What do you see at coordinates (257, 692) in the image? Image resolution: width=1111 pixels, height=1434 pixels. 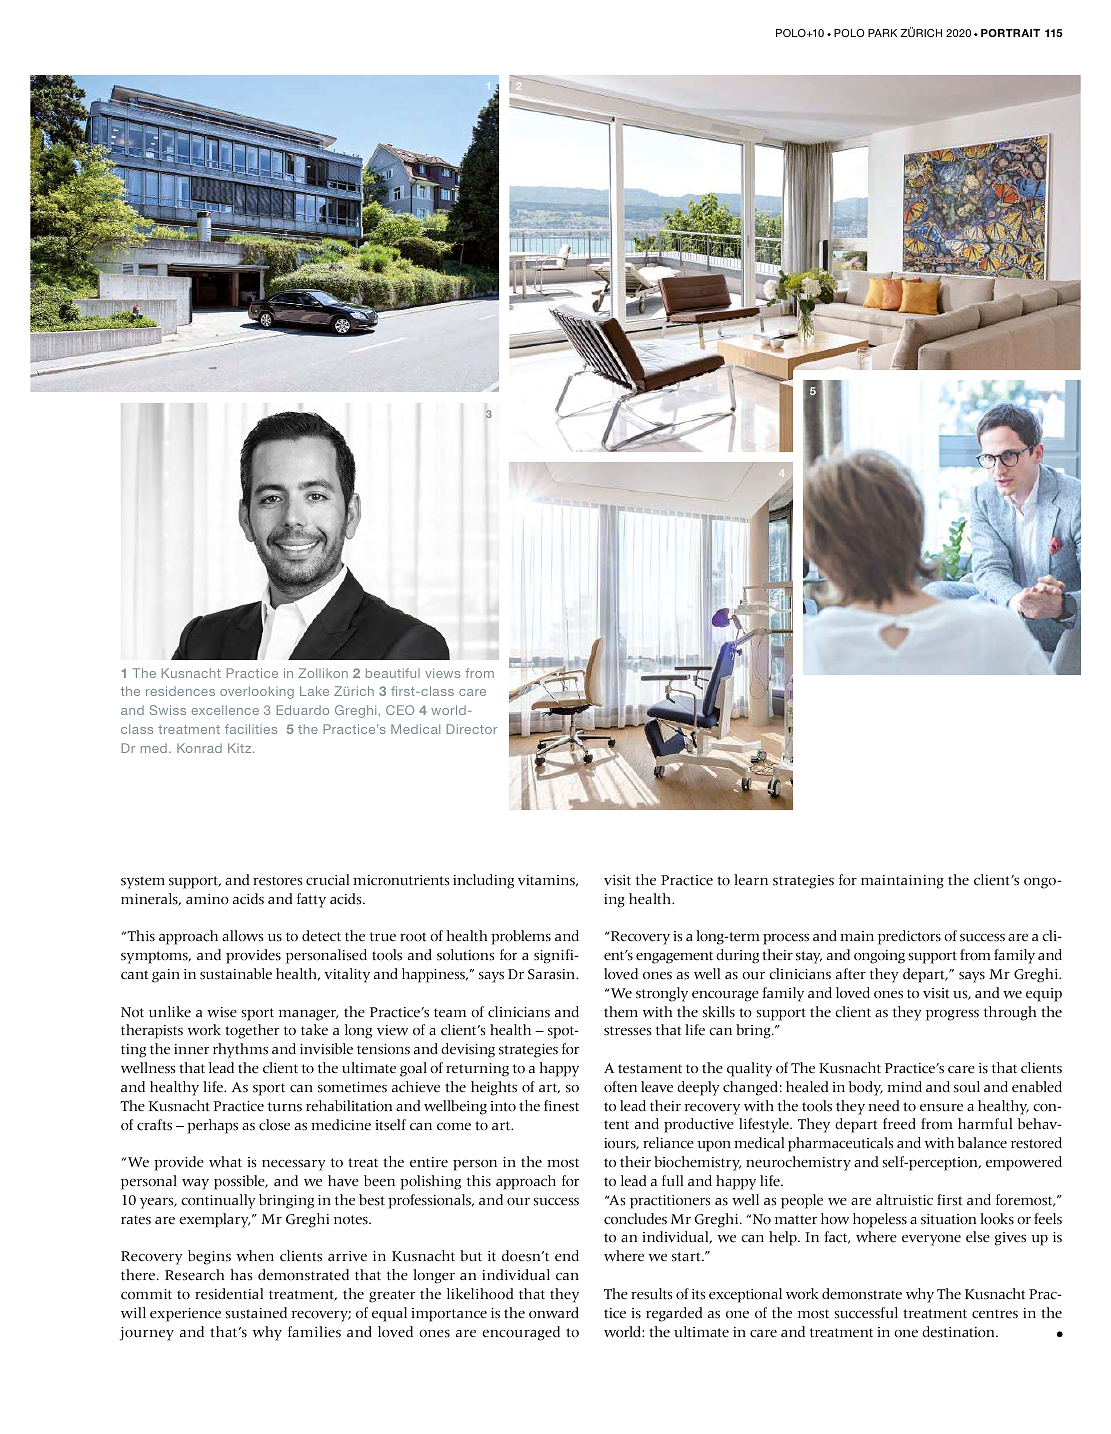 I see `overlooking` at bounding box center [257, 692].
